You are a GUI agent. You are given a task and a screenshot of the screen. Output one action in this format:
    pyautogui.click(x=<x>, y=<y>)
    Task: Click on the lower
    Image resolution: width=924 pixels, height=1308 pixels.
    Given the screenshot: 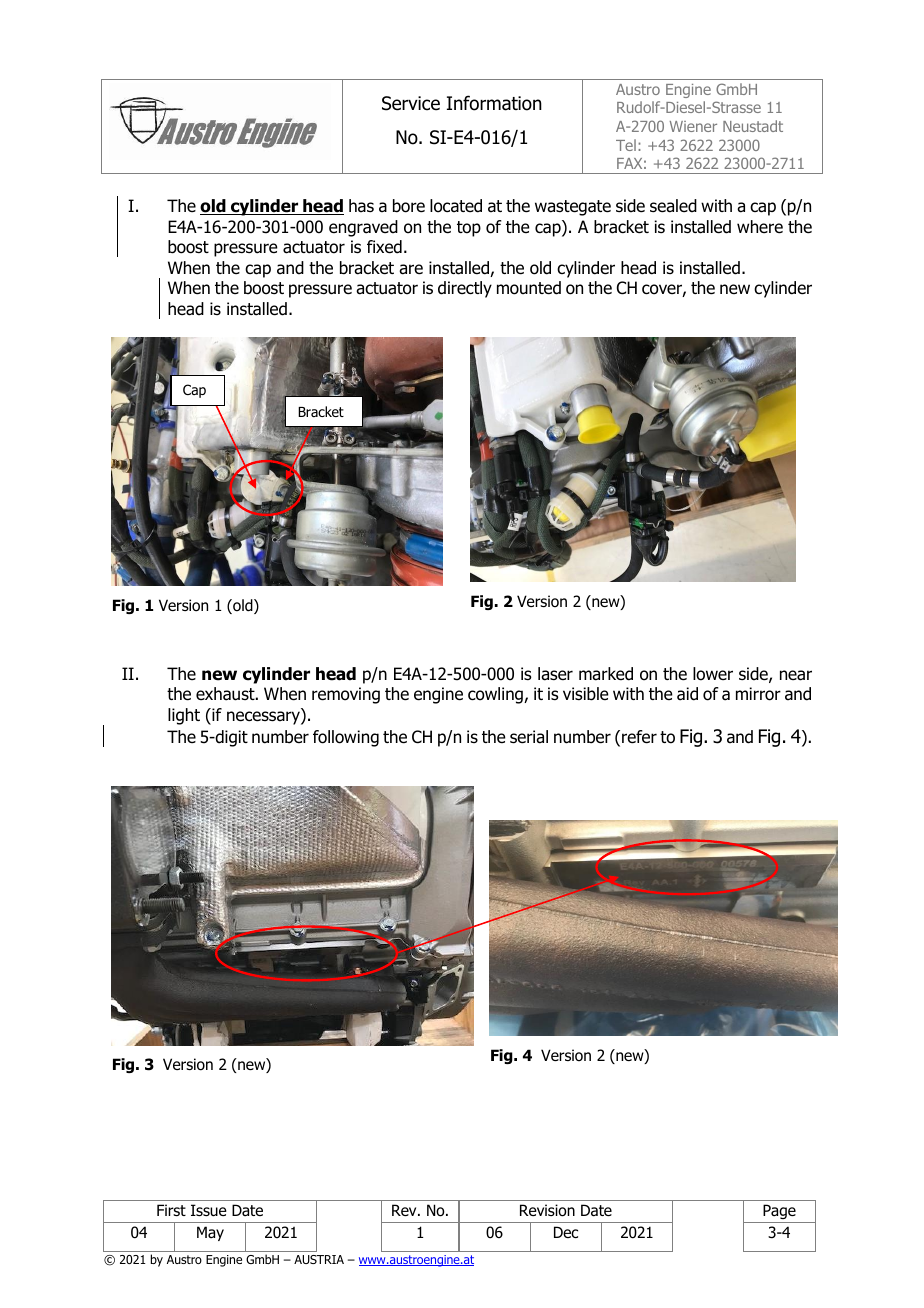 What is the action you would take?
    pyautogui.click(x=713, y=674)
